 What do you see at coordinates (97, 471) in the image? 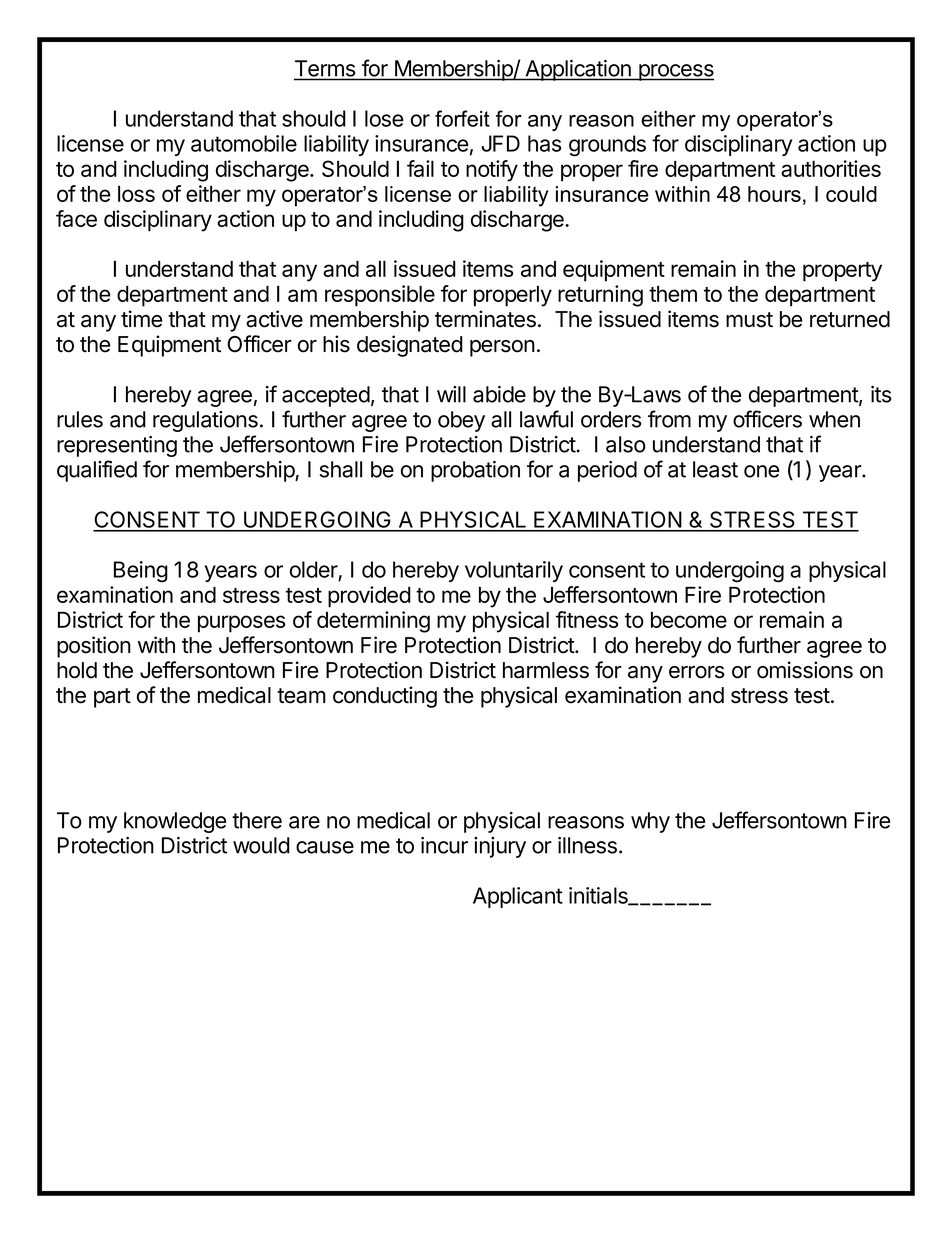
I see `qualified` at bounding box center [97, 471].
